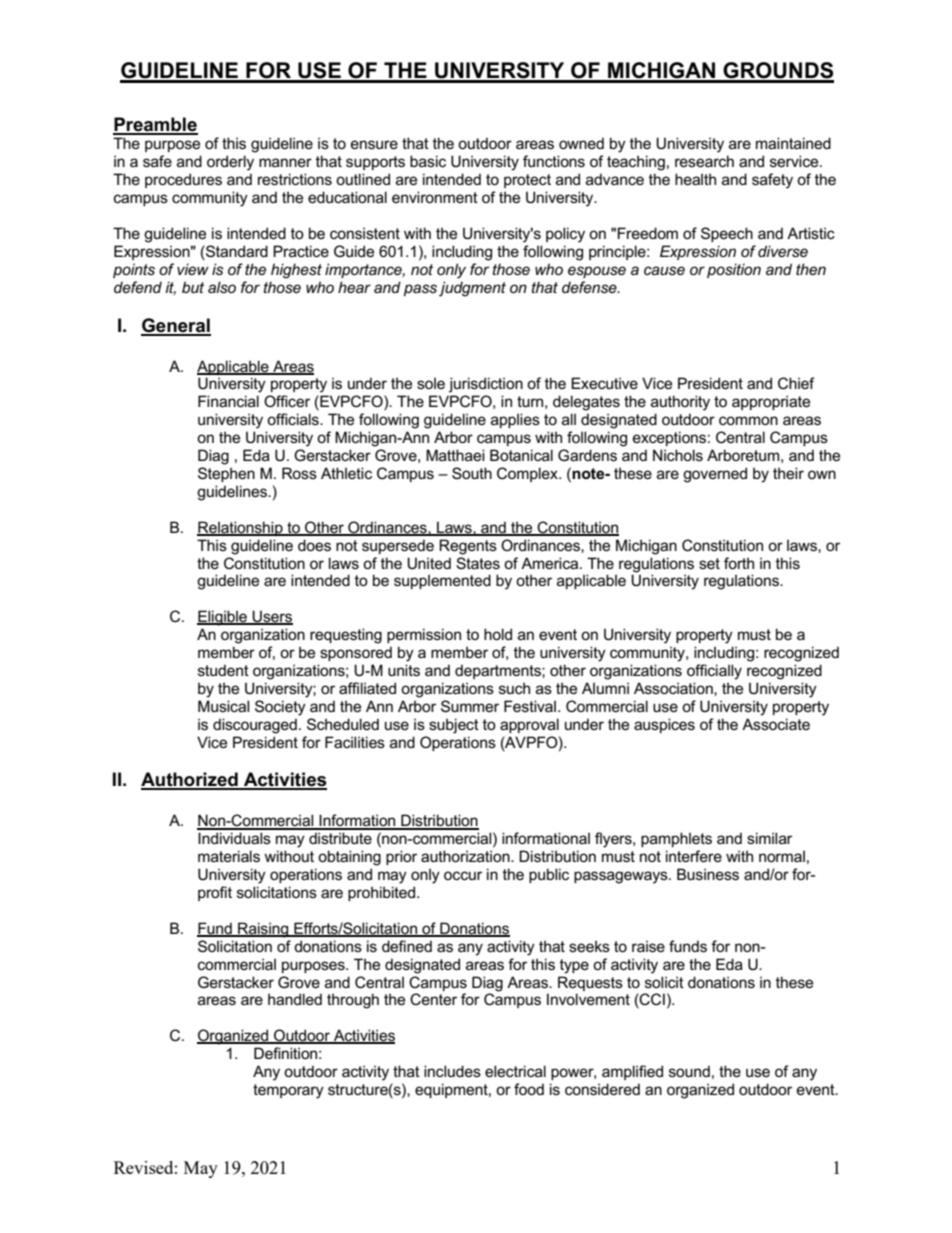  Describe the element at coordinates (498, 634) in the screenshot. I see `hold` at that location.
